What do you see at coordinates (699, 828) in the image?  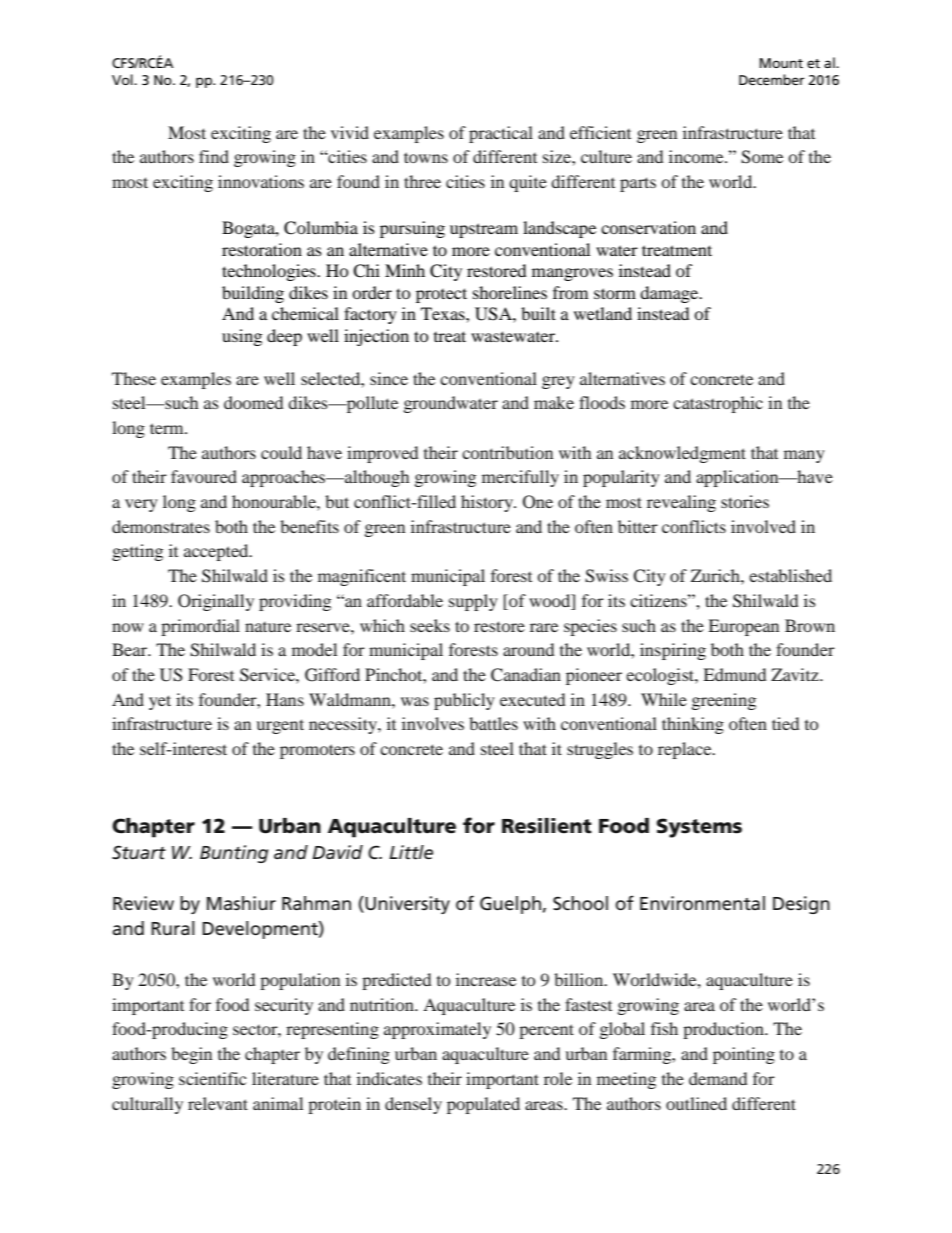 I see `Systems` at bounding box center [699, 828].
